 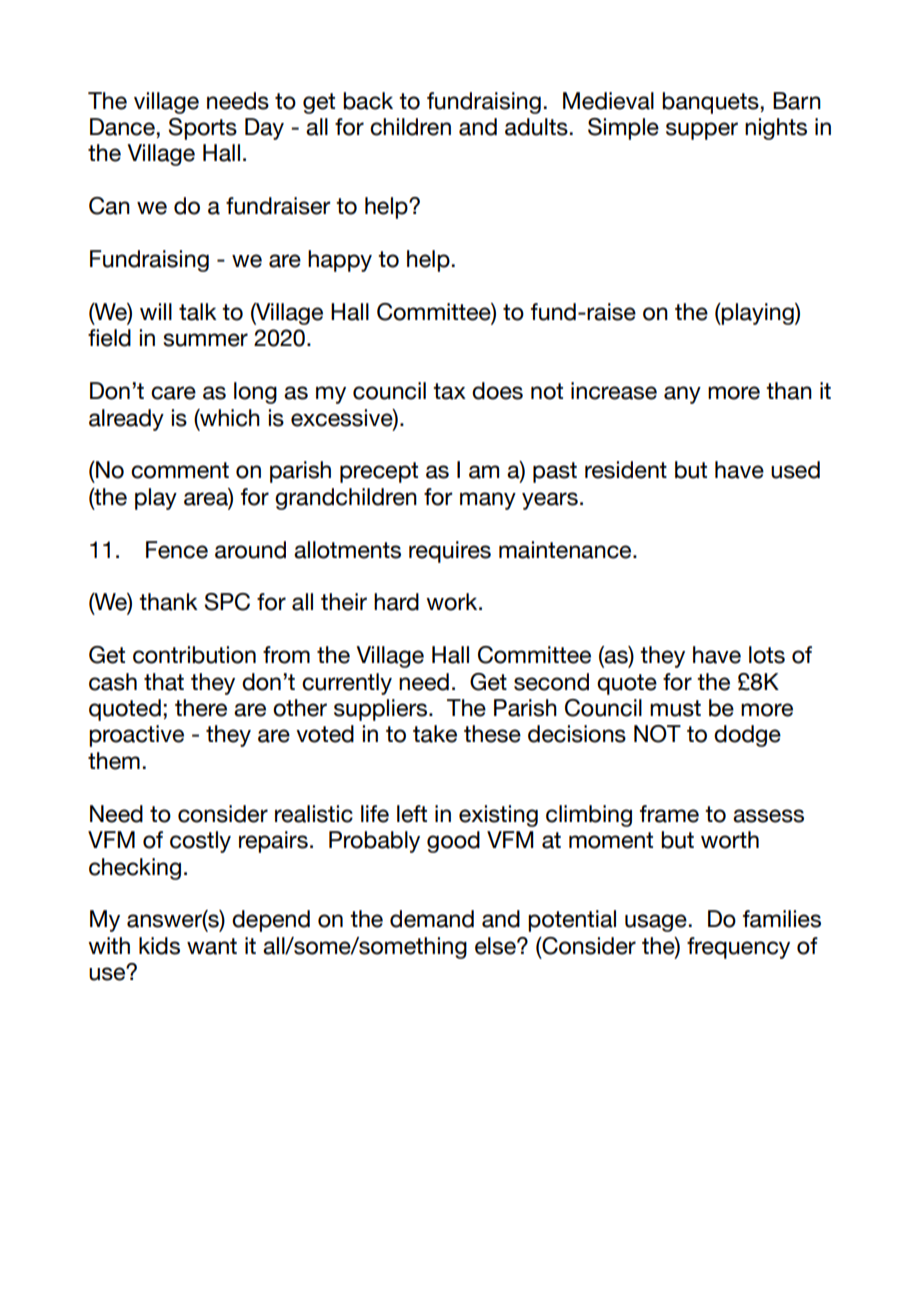 What do you see at coordinates (177, 550) in the document?
I see `Fence` at bounding box center [177, 550].
